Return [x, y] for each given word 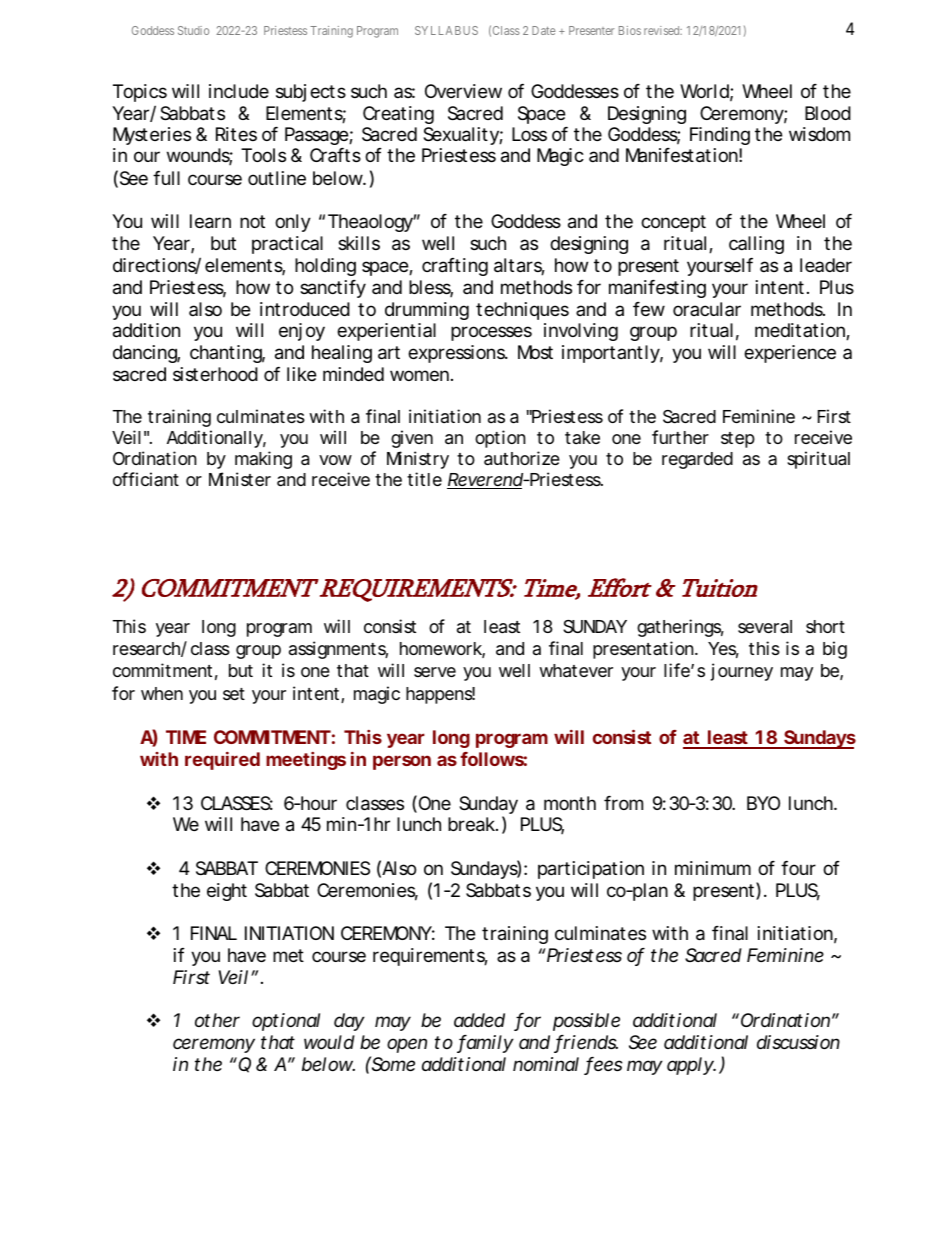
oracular [707, 309]
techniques [522, 311]
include [239, 91]
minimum [713, 868]
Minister [240, 479]
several [765, 626]
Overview [463, 91]
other [217, 1020]
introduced [305, 309]
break [472, 824]
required [222, 761]
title [424, 479]
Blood [828, 113]
